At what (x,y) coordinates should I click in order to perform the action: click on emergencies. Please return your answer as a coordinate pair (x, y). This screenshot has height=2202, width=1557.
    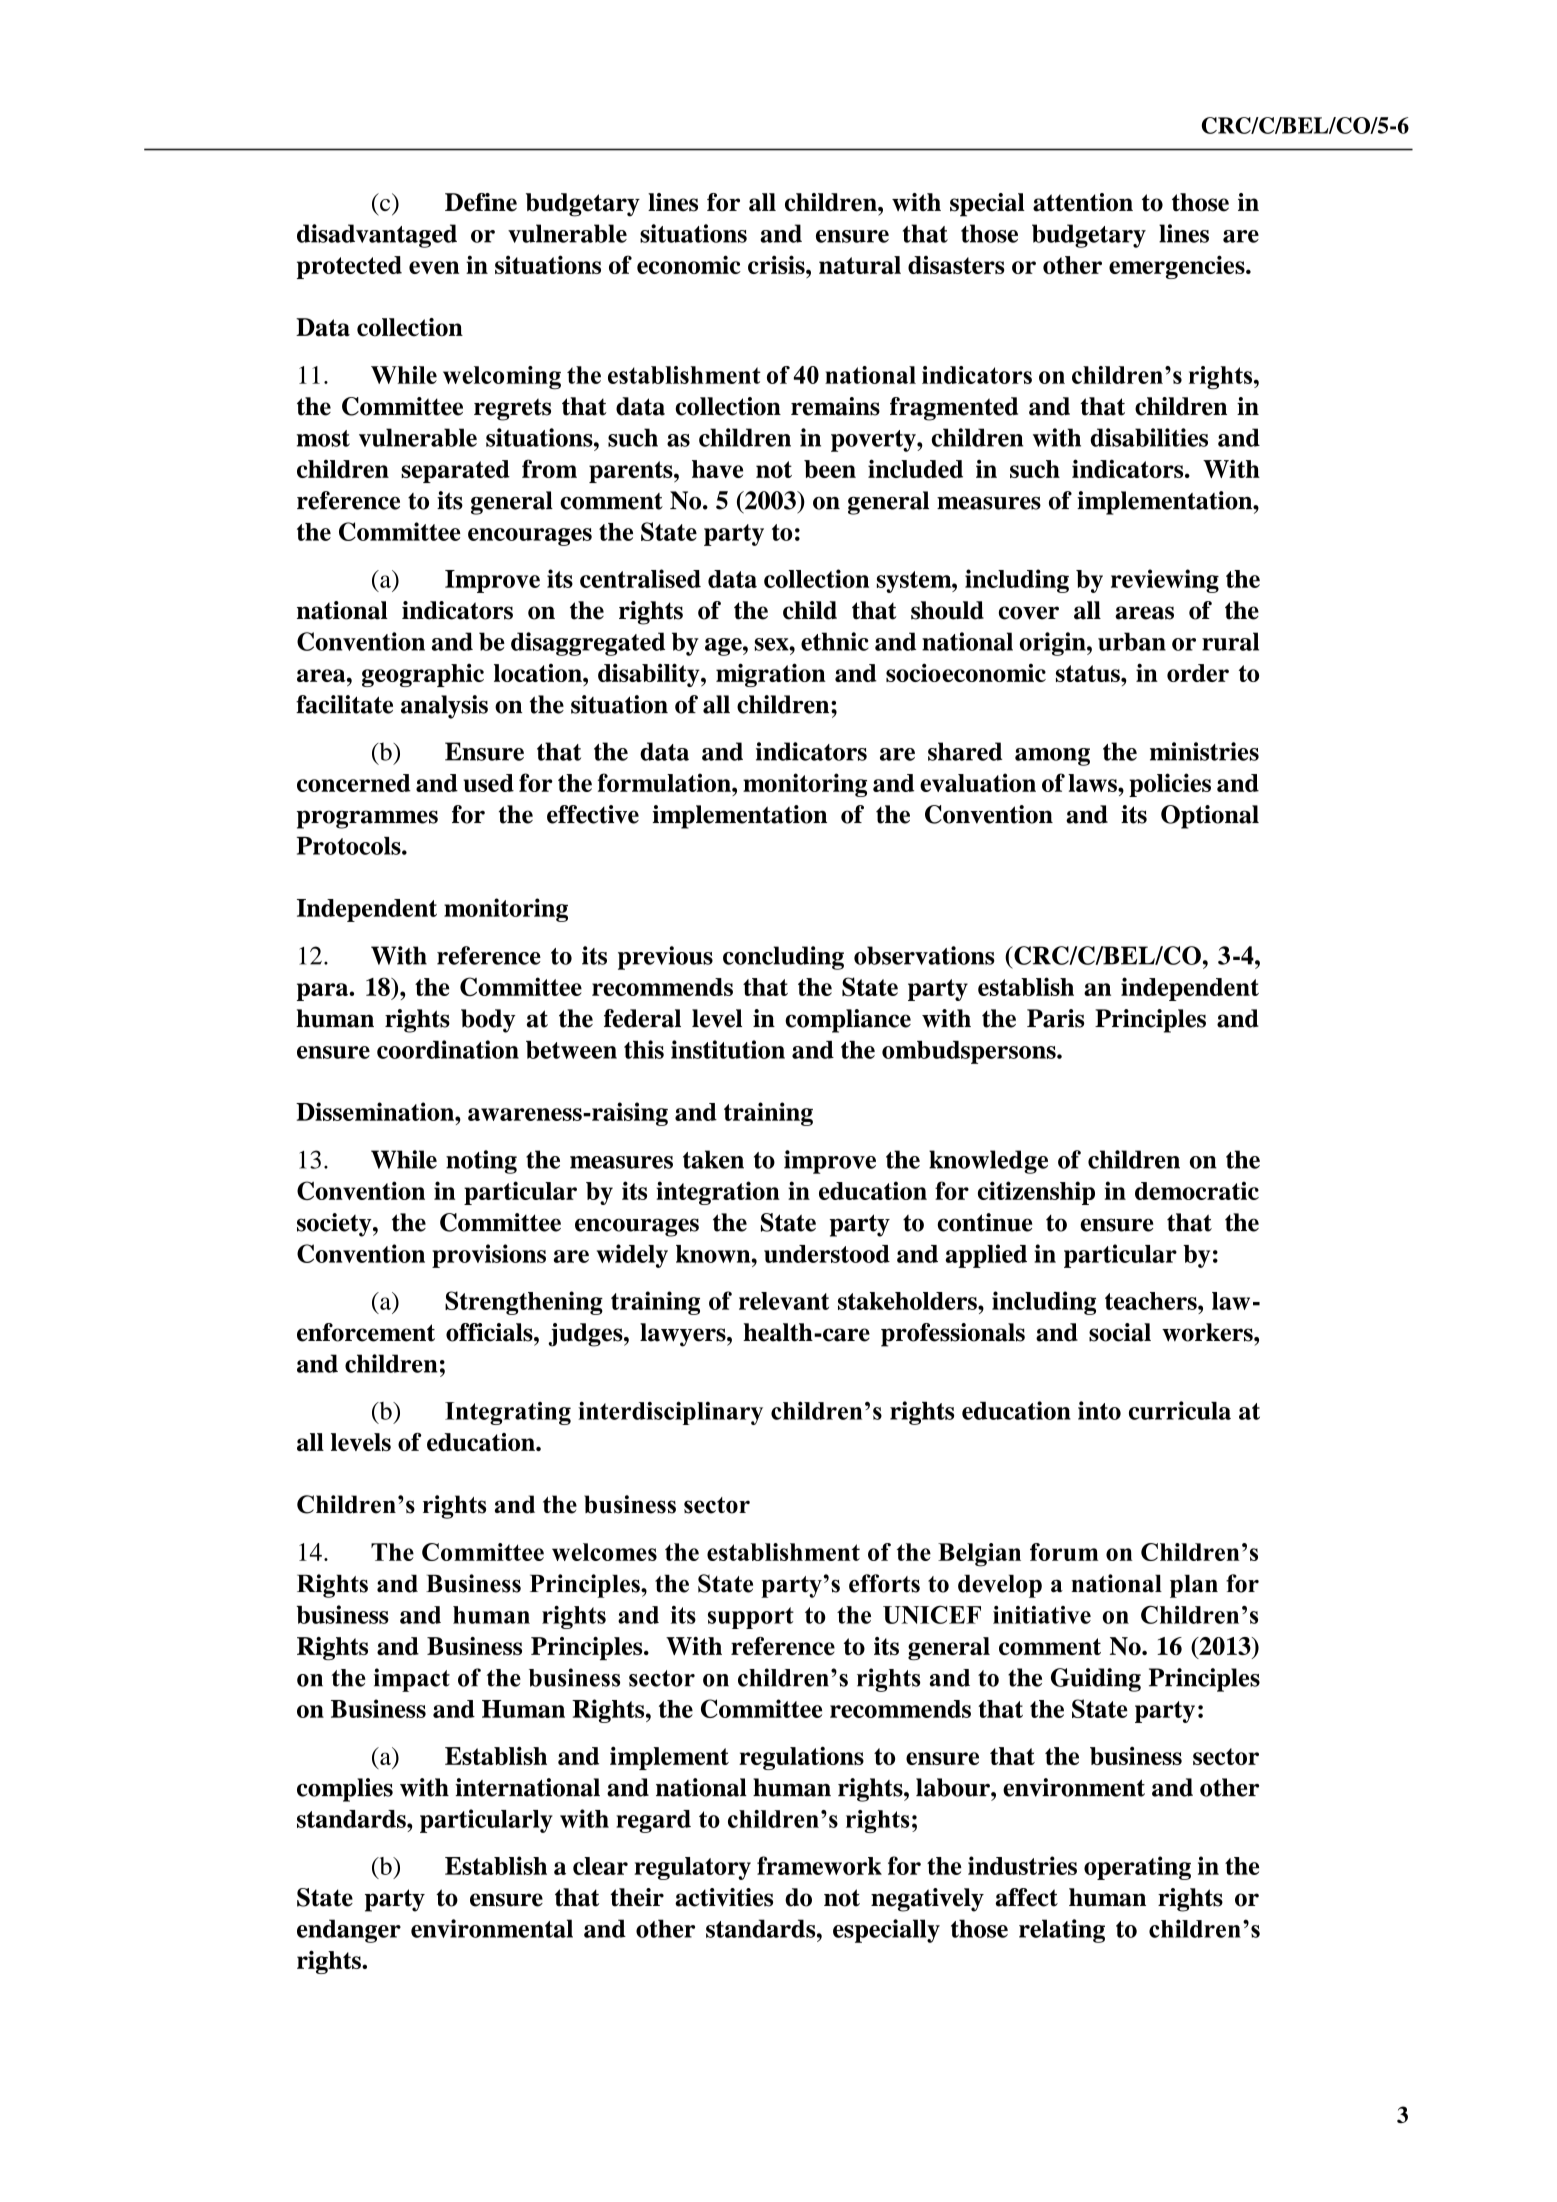
    Looking at the image, I should click on (1178, 267).
